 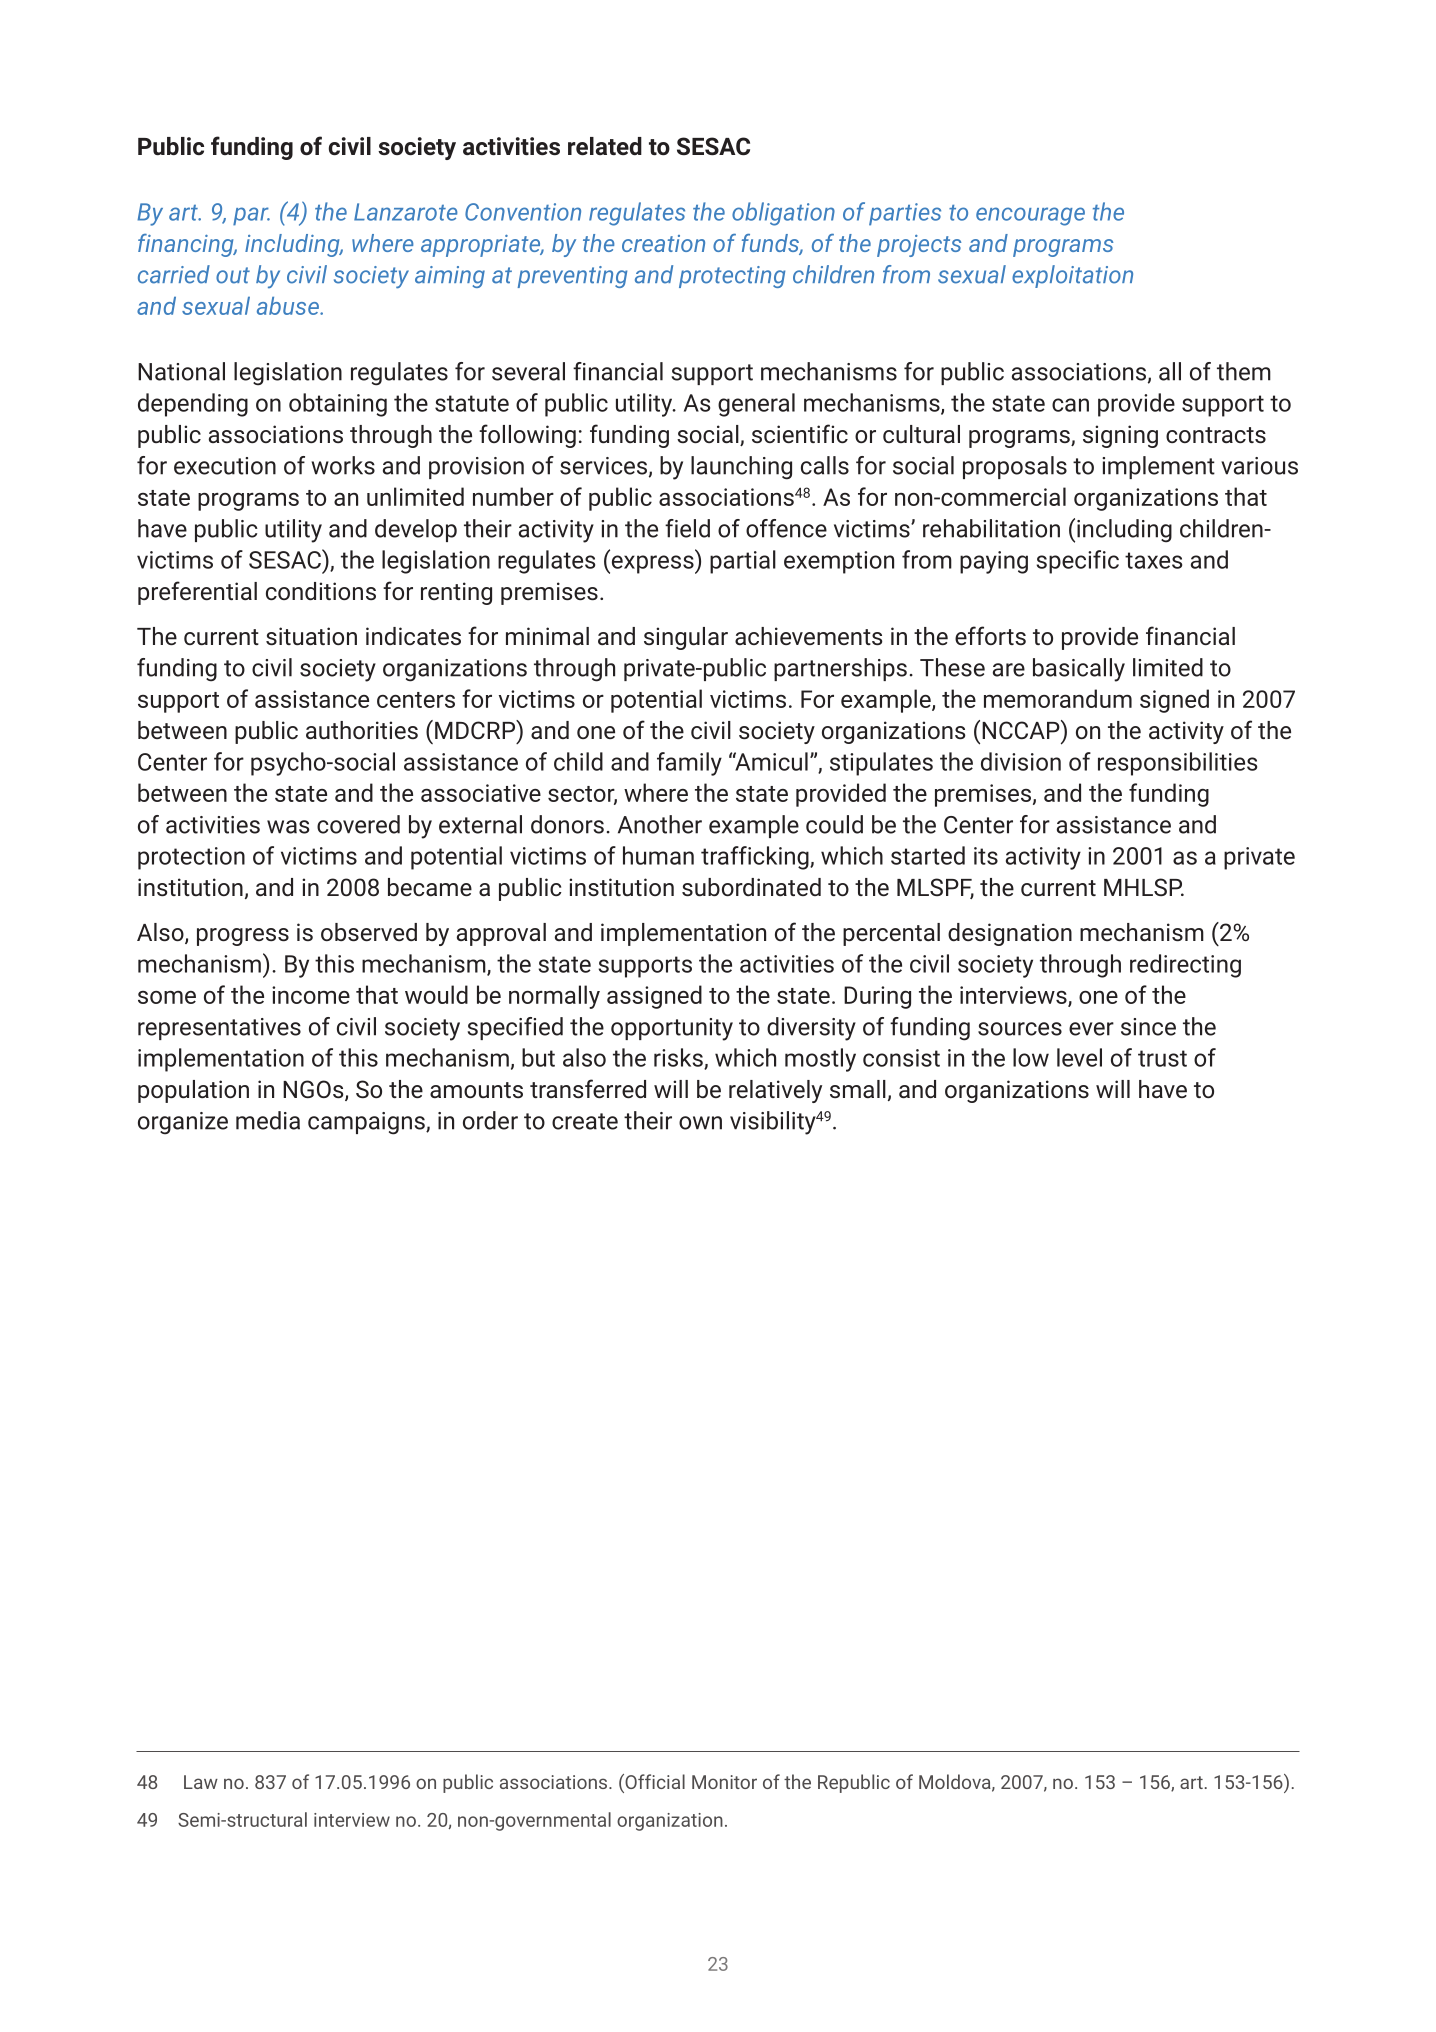 I want to click on media, so click(x=268, y=1120).
